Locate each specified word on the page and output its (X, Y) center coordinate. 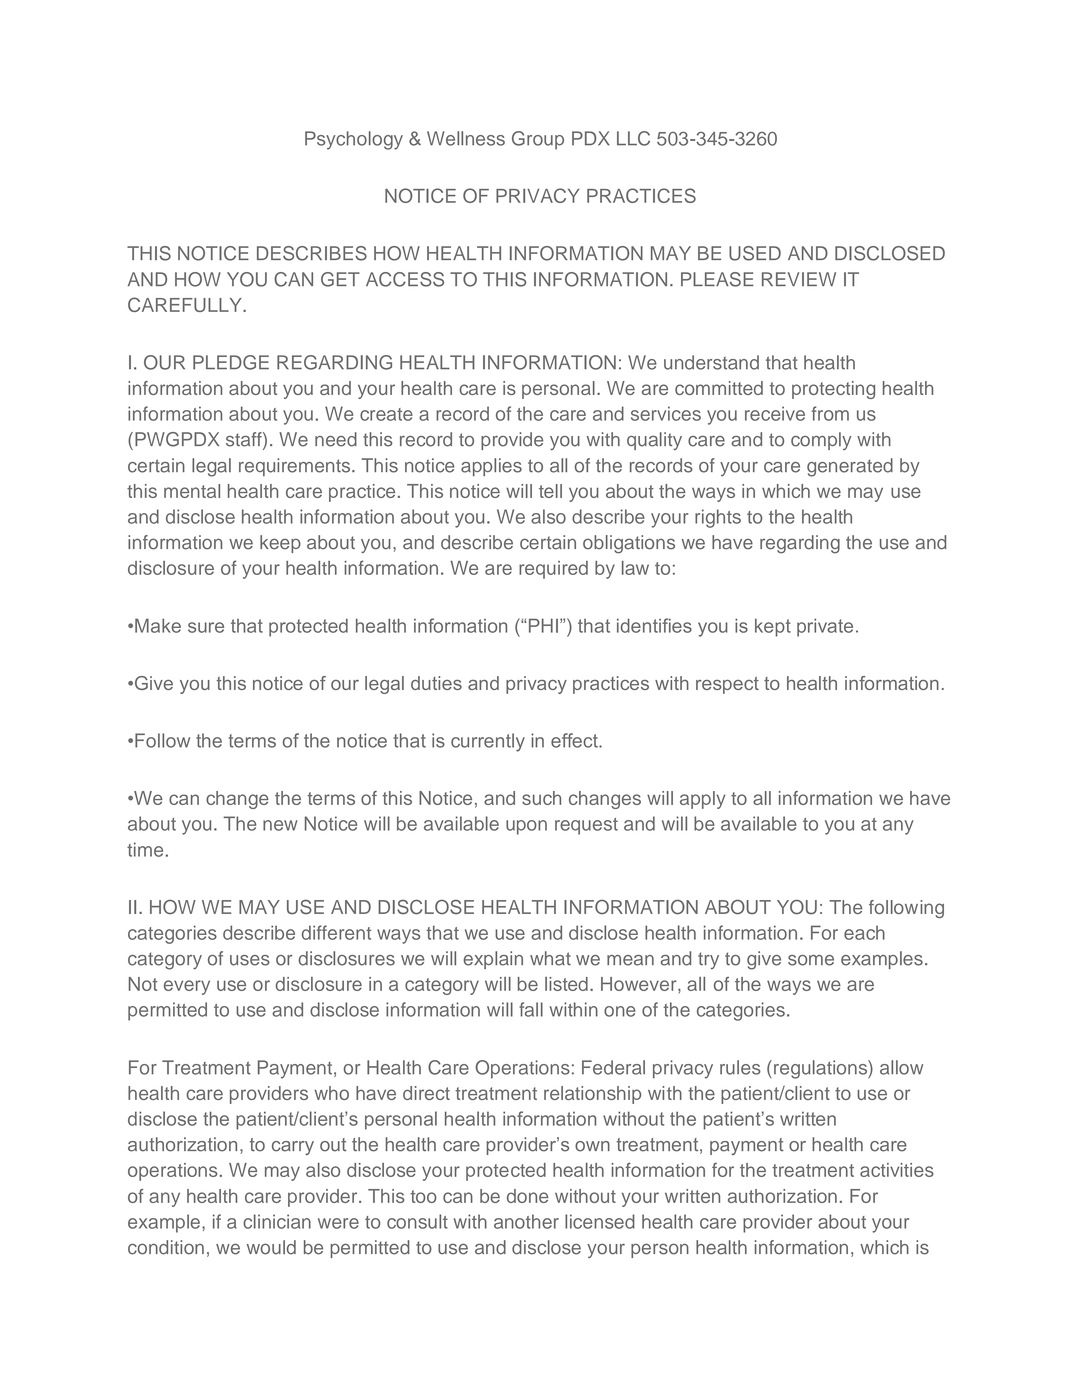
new (280, 825)
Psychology (354, 140)
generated (850, 467)
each (864, 933)
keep (280, 544)
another (526, 1221)
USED (755, 253)
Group (538, 140)
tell (550, 491)
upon (526, 827)
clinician (277, 1221)
